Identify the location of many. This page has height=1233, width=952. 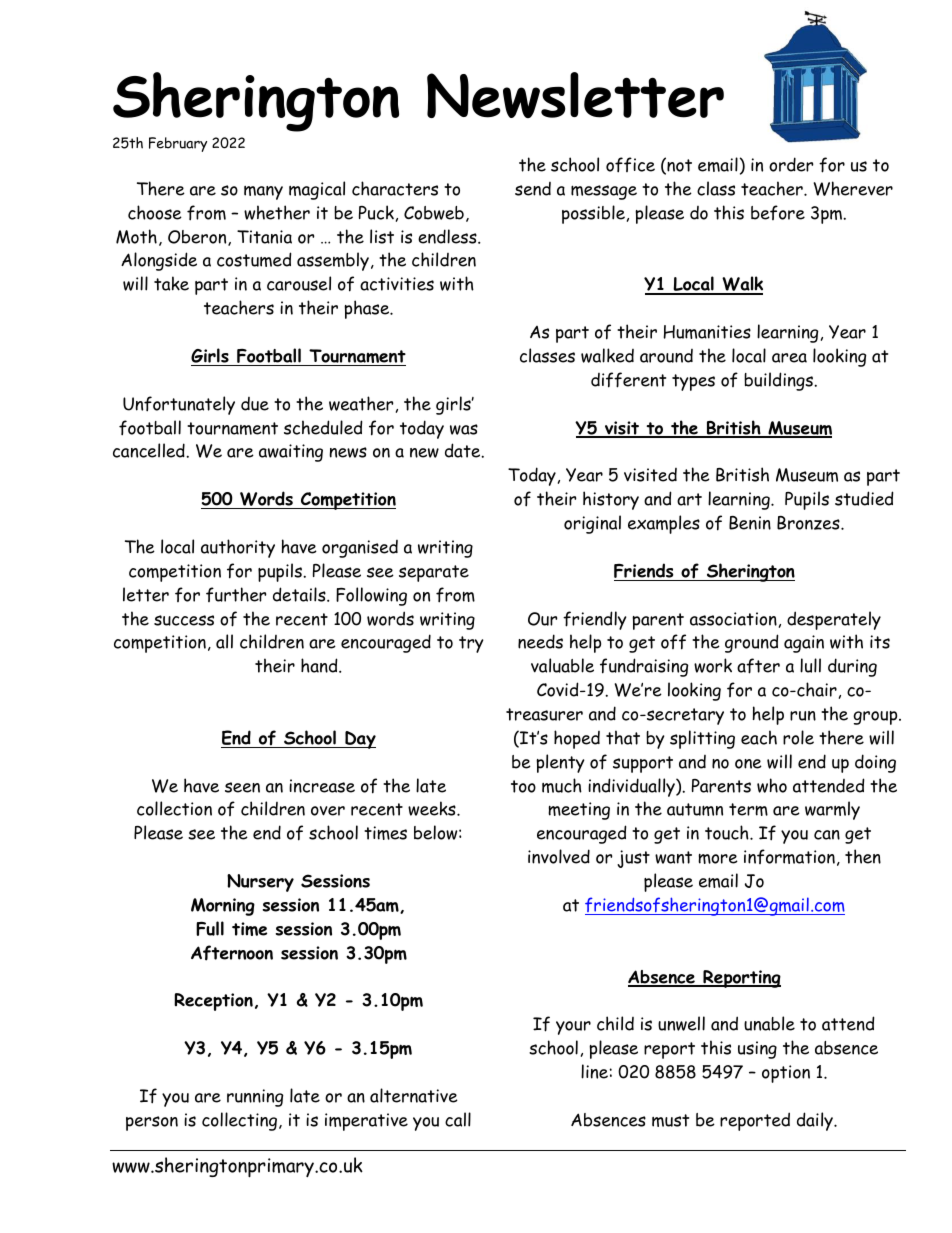
(263, 193).
